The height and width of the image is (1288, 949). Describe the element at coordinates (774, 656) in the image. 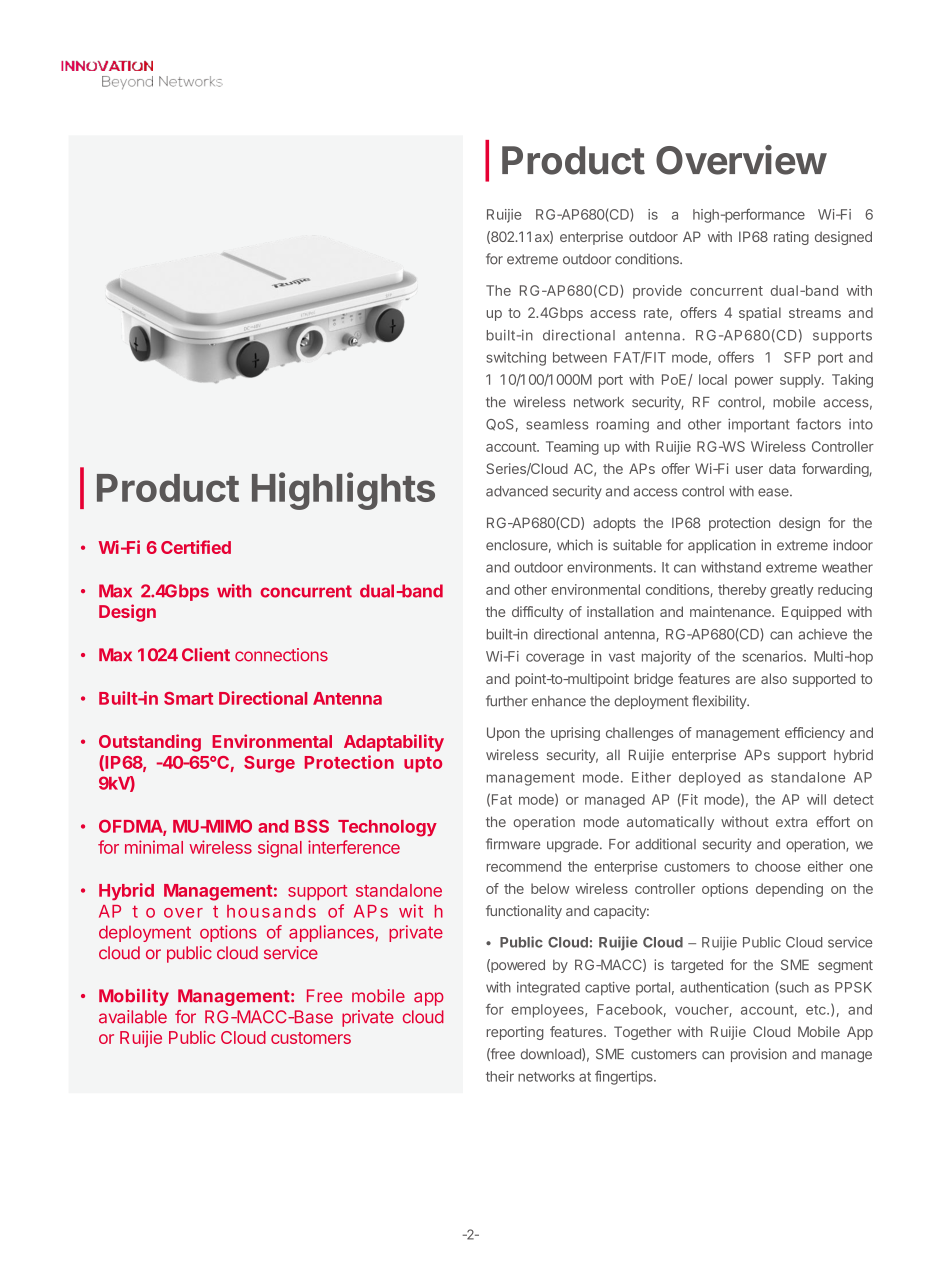

I see `scenarios` at that location.
